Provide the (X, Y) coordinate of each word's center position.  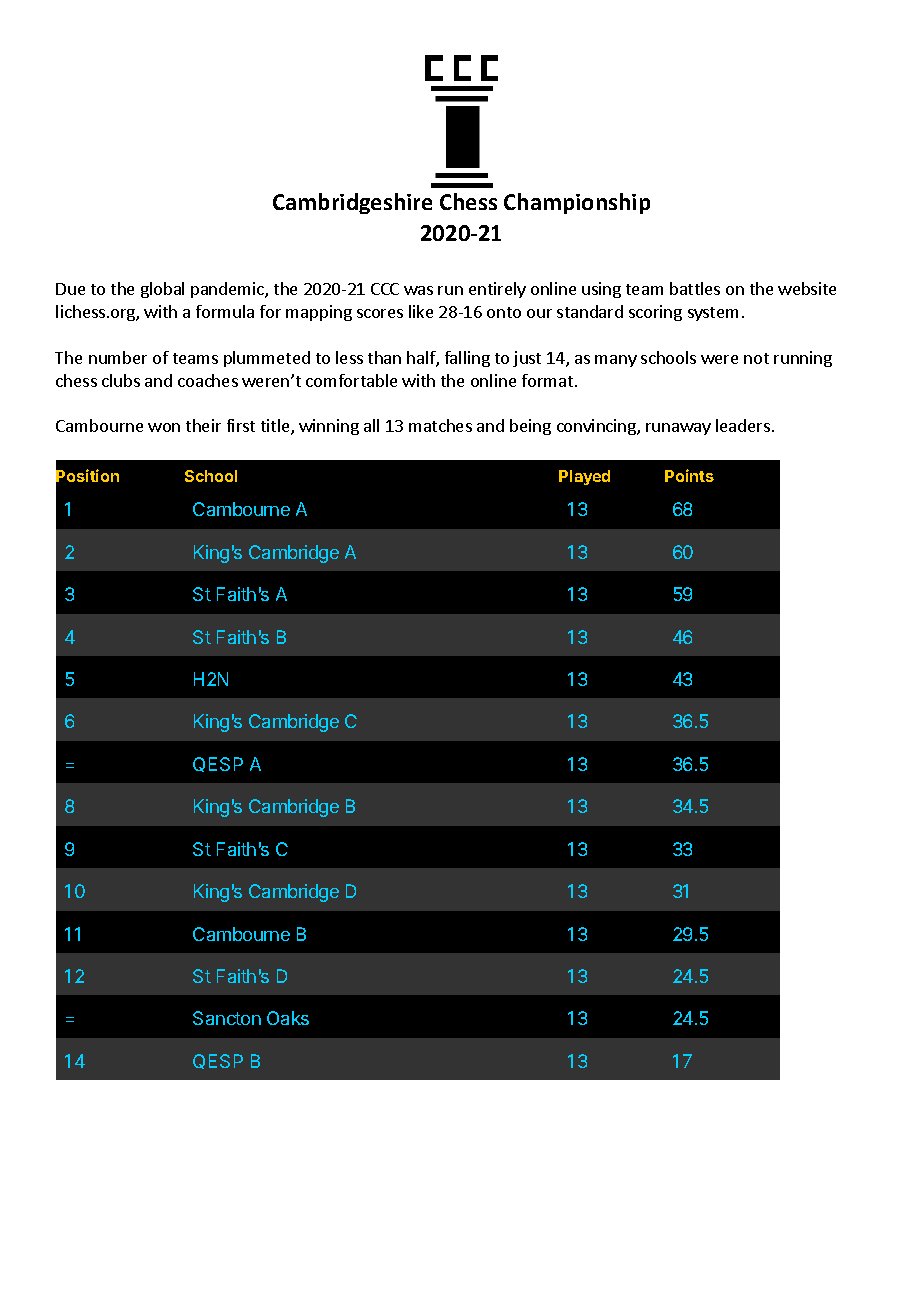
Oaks (288, 1018)
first (241, 425)
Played (584, 477)
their (203, 425)
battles (695, 288)
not (756, 358)
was (418, 290)
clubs (121, 380)
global (162, 290)
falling (467, 359)
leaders (743, 425)
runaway (678, 429)
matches (440, 425)
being (530, 427)
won (164, 427)
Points (689, 475)
